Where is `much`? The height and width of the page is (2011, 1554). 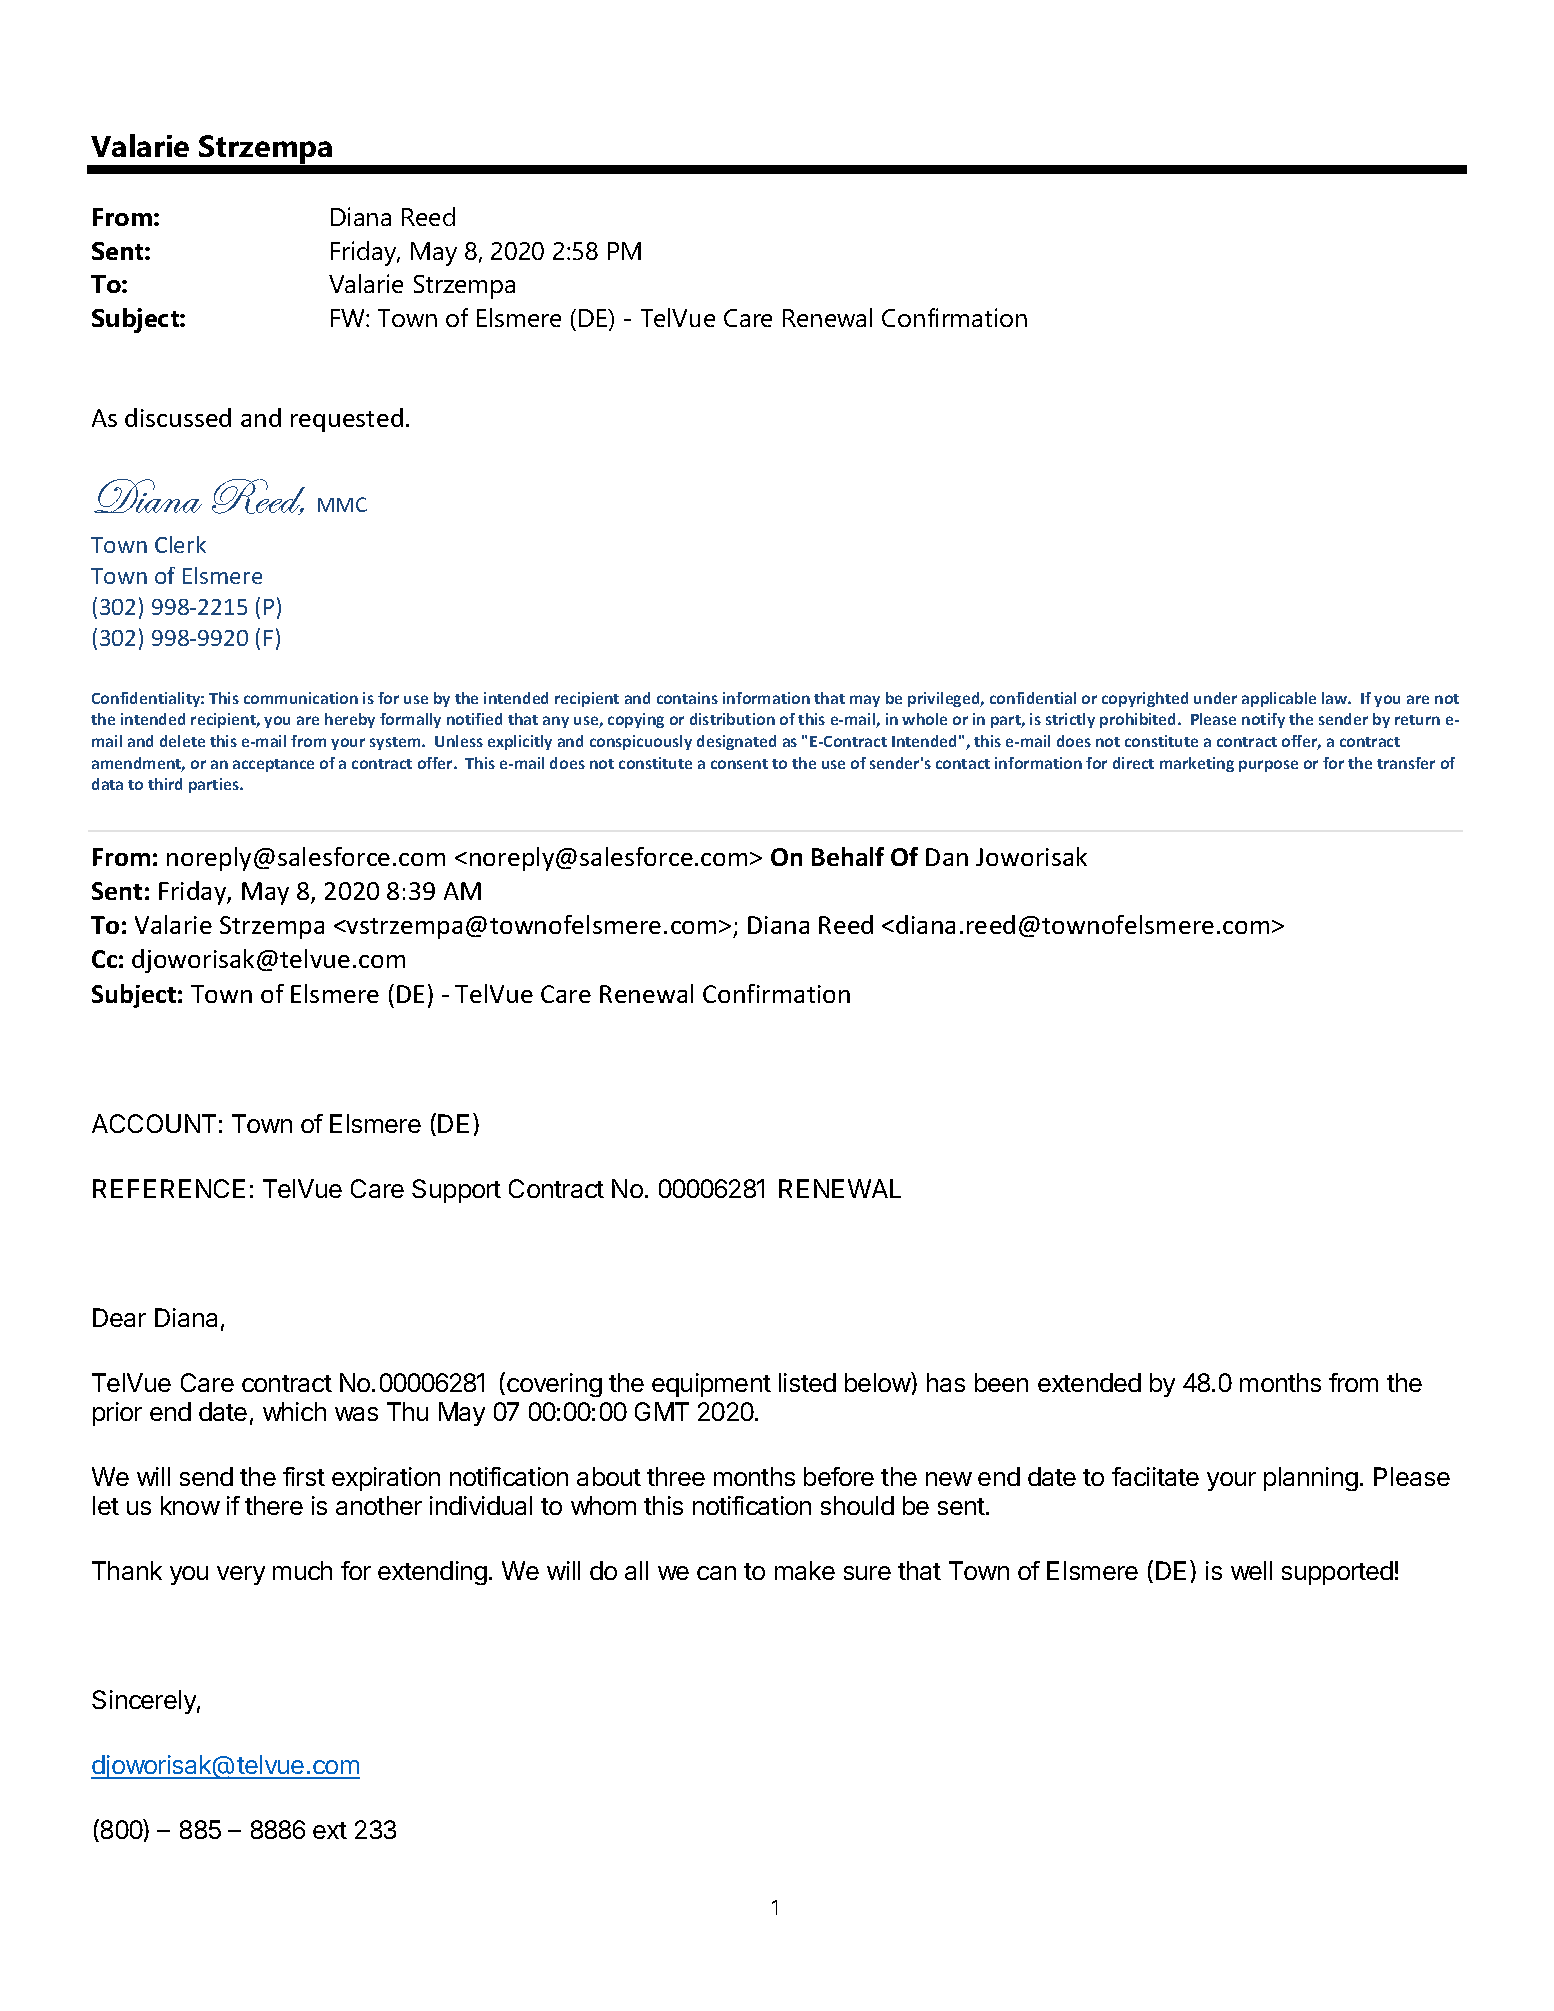
much is located at coordinates (302, 1570).
